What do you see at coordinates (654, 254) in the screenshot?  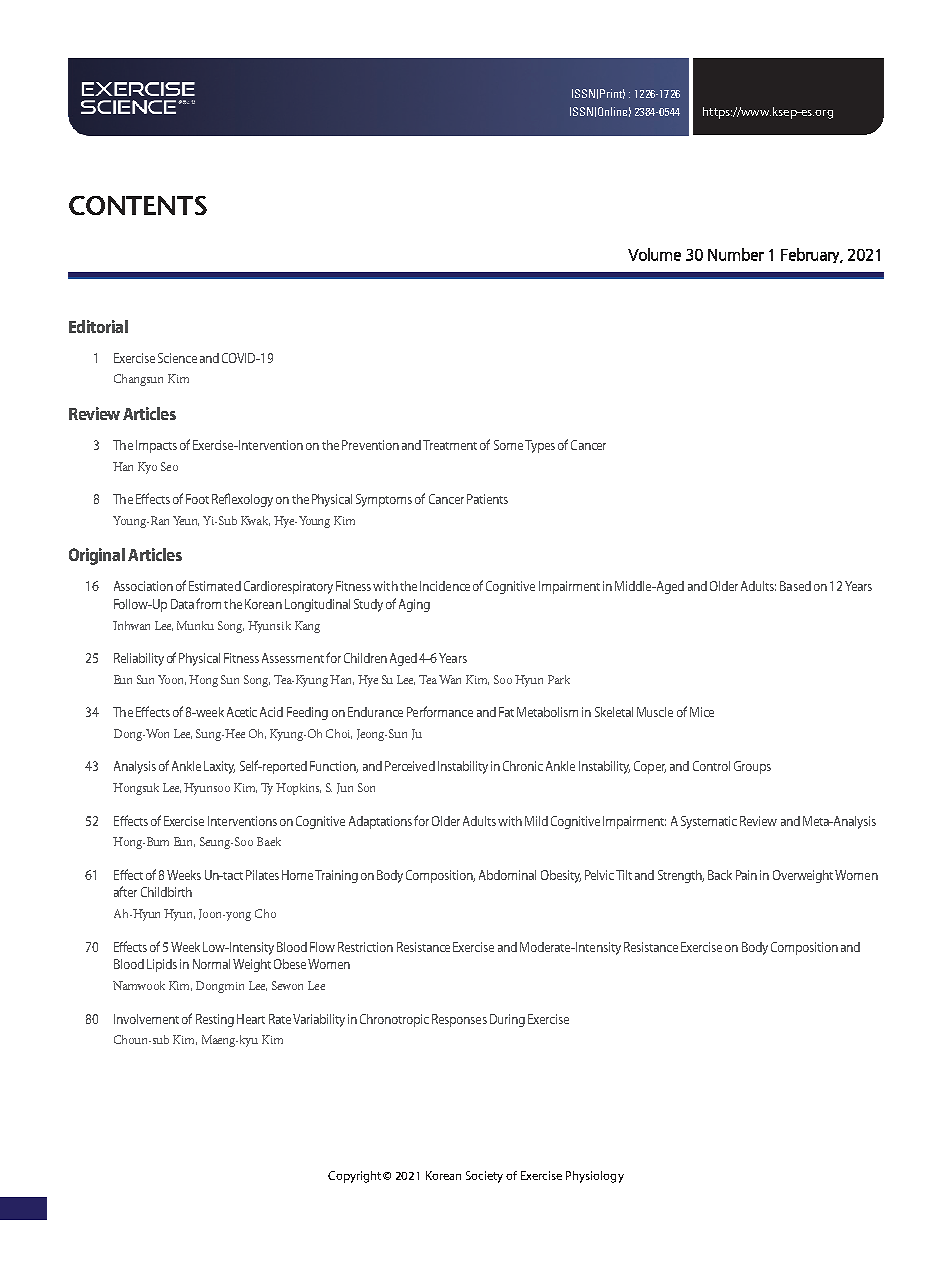 I see `Volume` at bounding box center [654, 254].
